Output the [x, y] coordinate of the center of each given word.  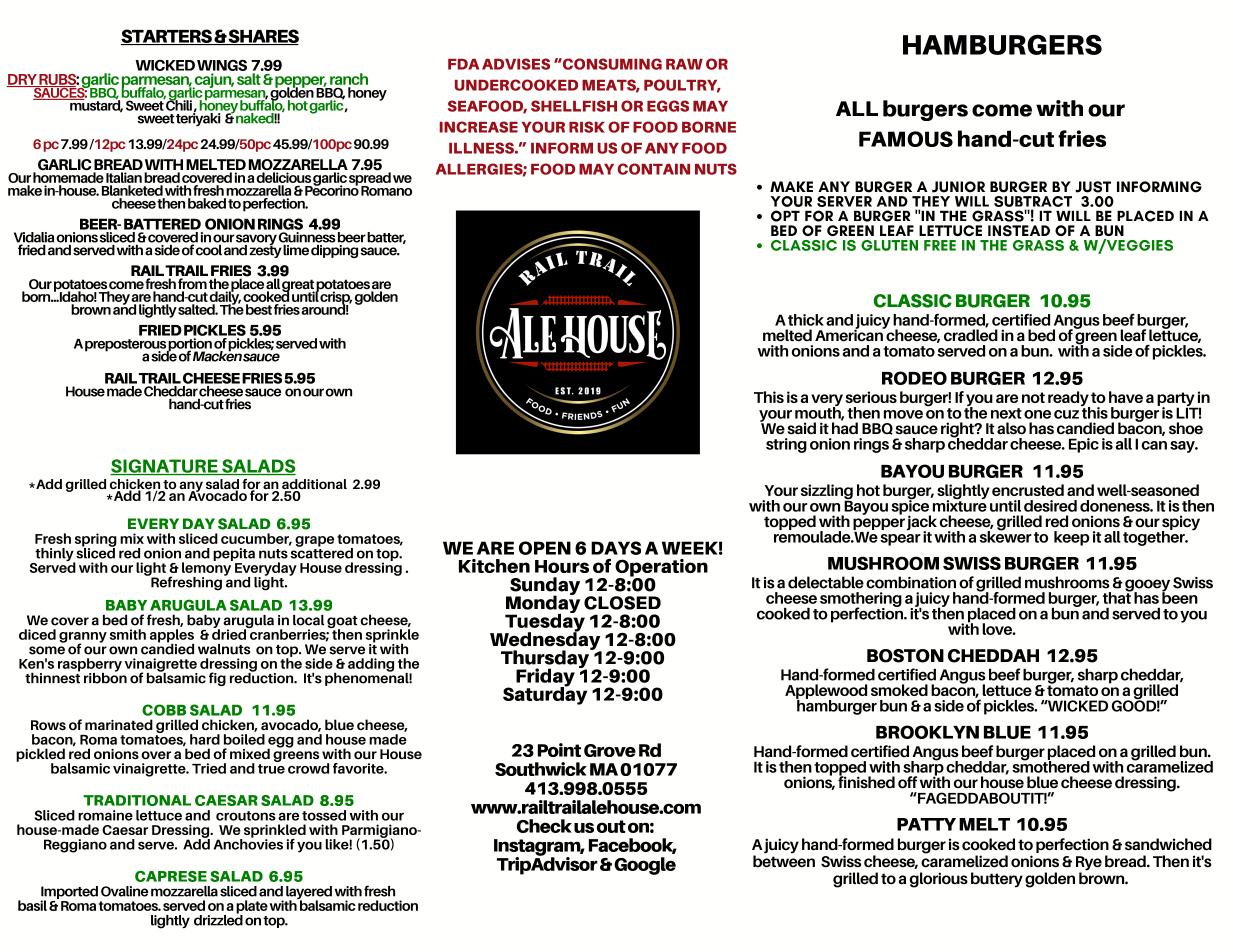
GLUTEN [889, 245]
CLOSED [622, 603]
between [784, 860]
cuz [1066, 414]
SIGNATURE [165, 467]
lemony [207, 569]
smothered [1051, 765]
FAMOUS [906, 139]
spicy [1181, 524]
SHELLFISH [574, 106]
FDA [463, 64]
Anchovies [248, 843]
